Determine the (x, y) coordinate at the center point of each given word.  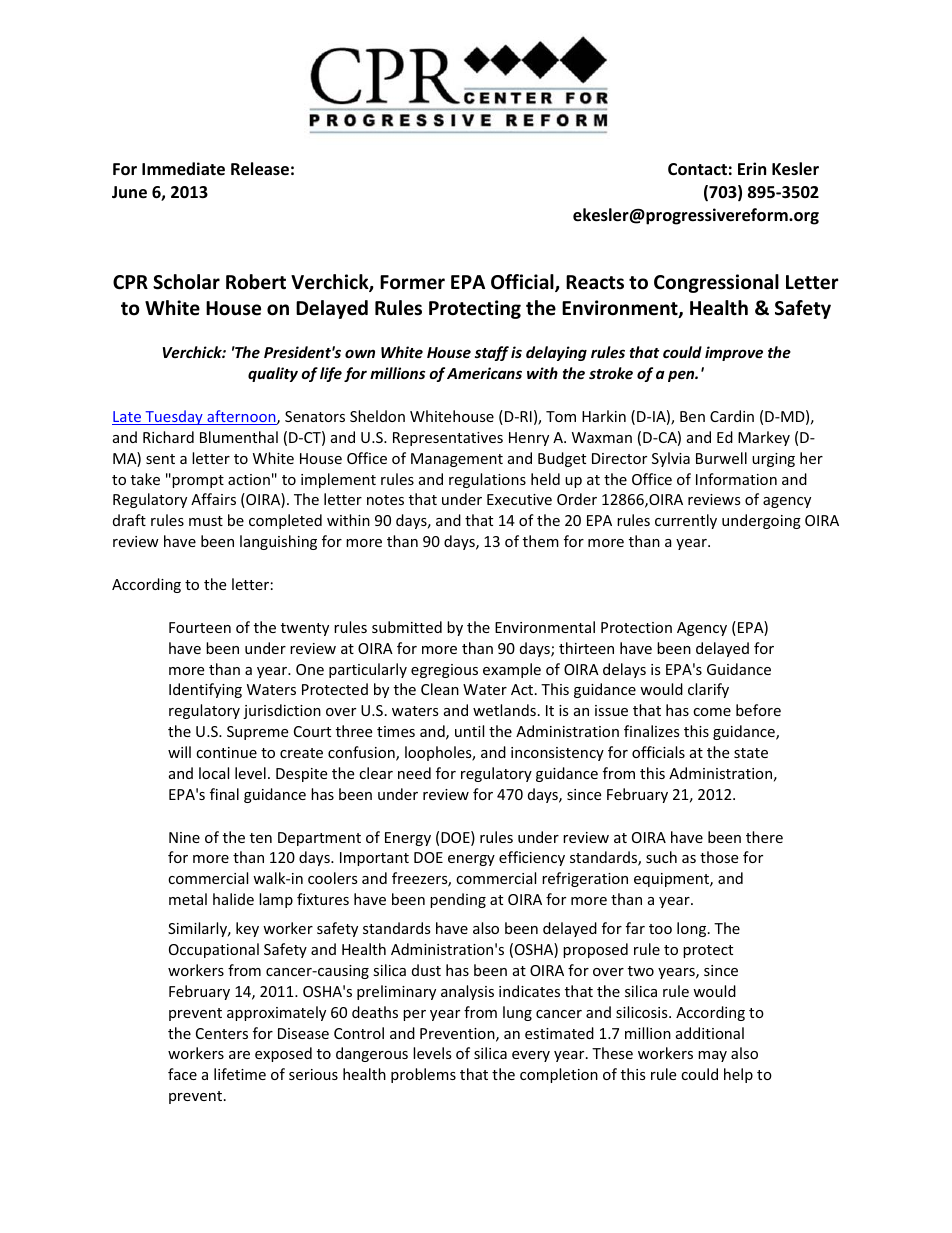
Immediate (183, 169)
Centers (222, 1033)
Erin (752, 168)
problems (423, 1075)
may (712, 1056)
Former (412, 282)
